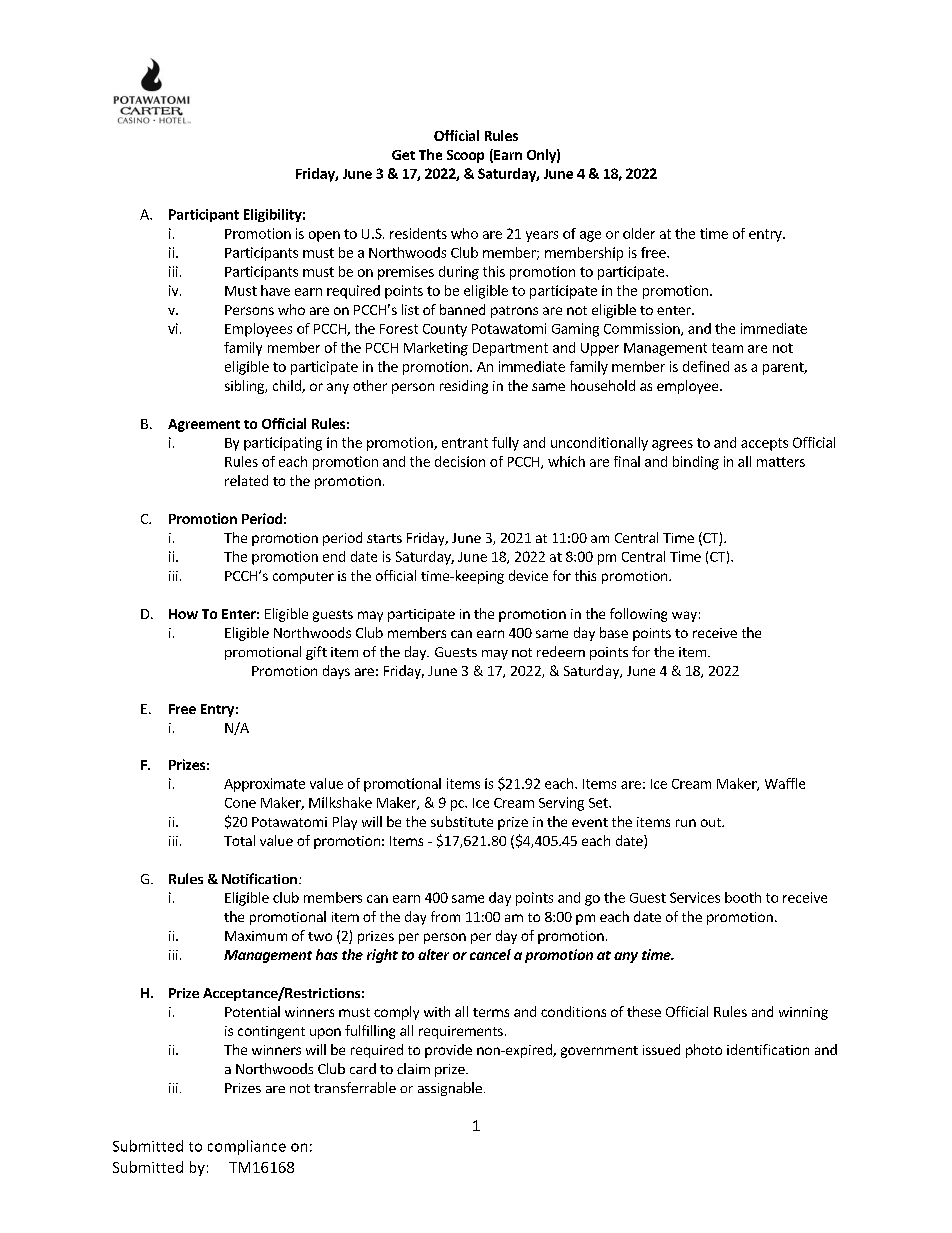  Describe the element at coordinates (639, 233) in the screenshot. I see `older` at that location.
